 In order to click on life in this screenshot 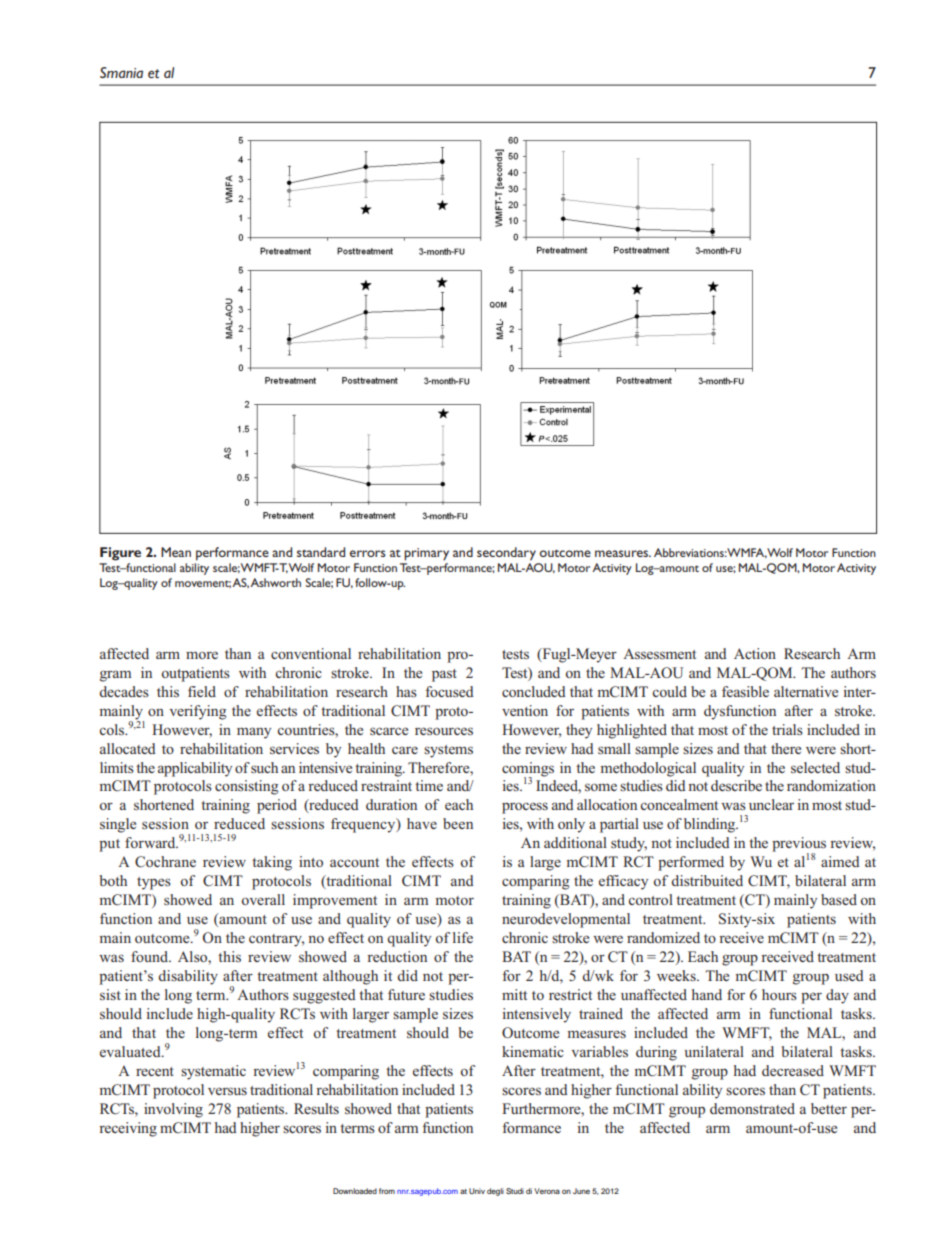, I will do `click(463, 937)`.
